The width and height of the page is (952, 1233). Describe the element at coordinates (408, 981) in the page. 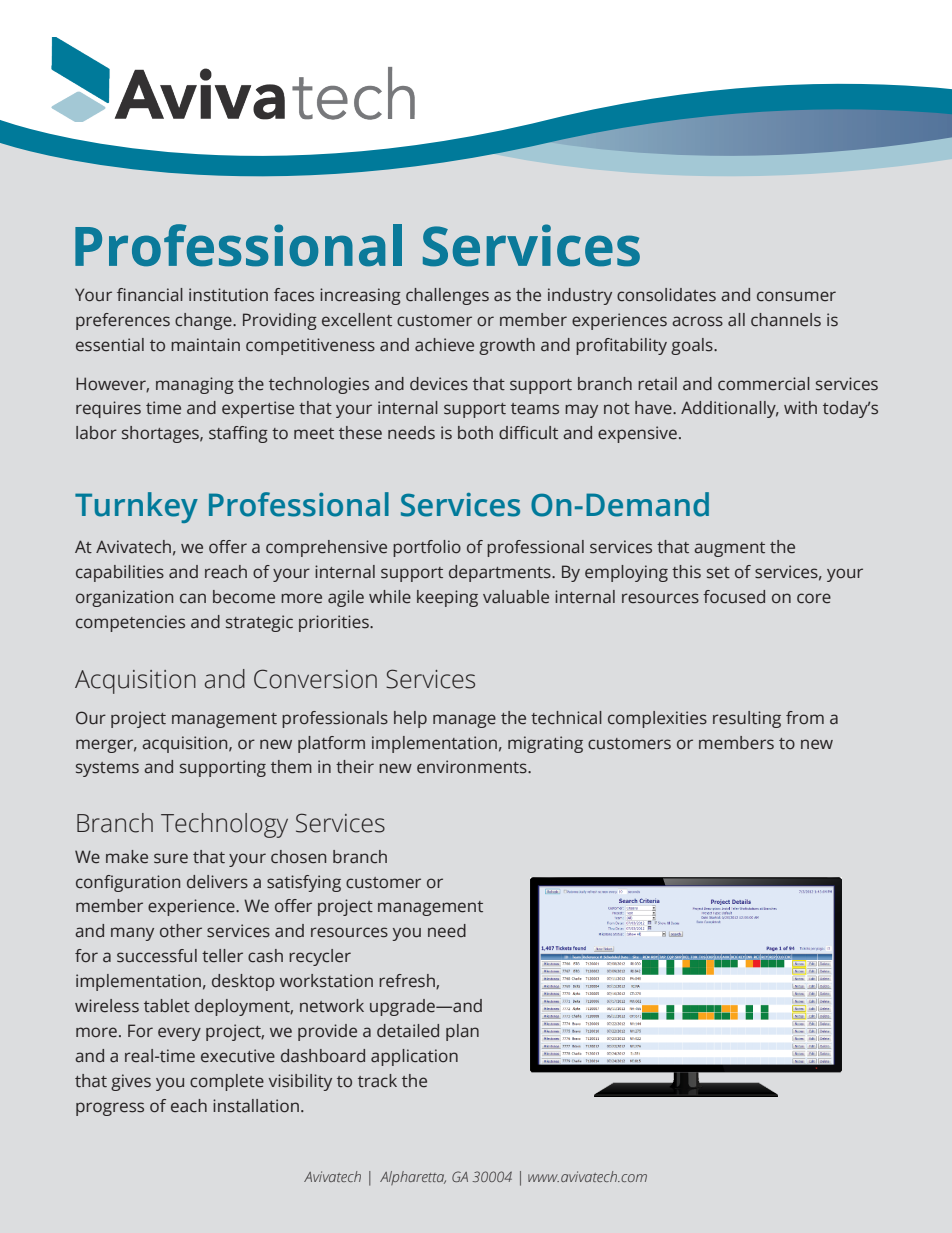

I see `refresh` at that location.
